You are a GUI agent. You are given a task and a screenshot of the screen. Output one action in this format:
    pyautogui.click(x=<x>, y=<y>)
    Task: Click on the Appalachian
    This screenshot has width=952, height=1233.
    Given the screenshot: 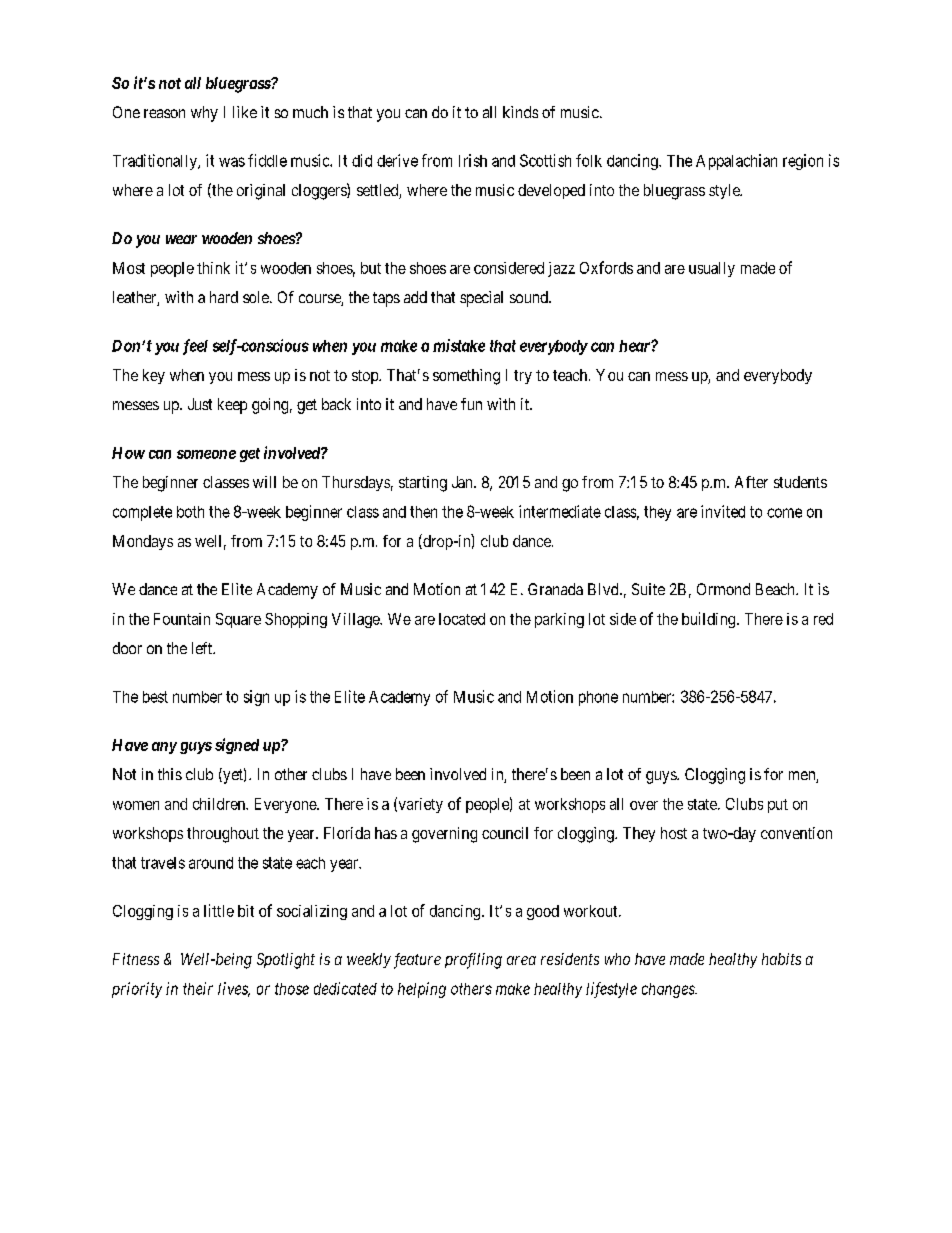 What is the action you would take?
    pyautogui.click(x=736, y=162)
